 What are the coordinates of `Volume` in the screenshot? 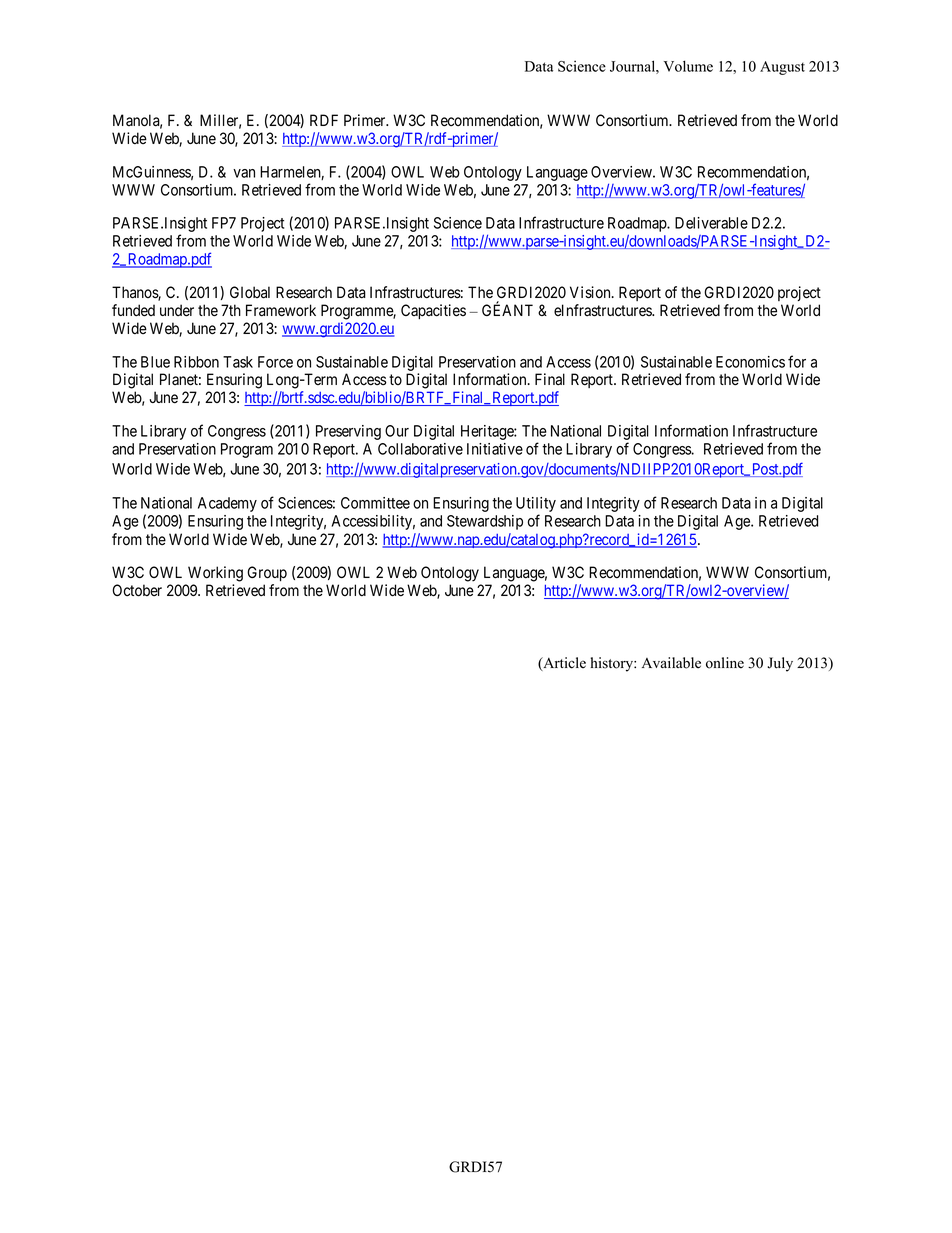 It's located at (688, 66).
